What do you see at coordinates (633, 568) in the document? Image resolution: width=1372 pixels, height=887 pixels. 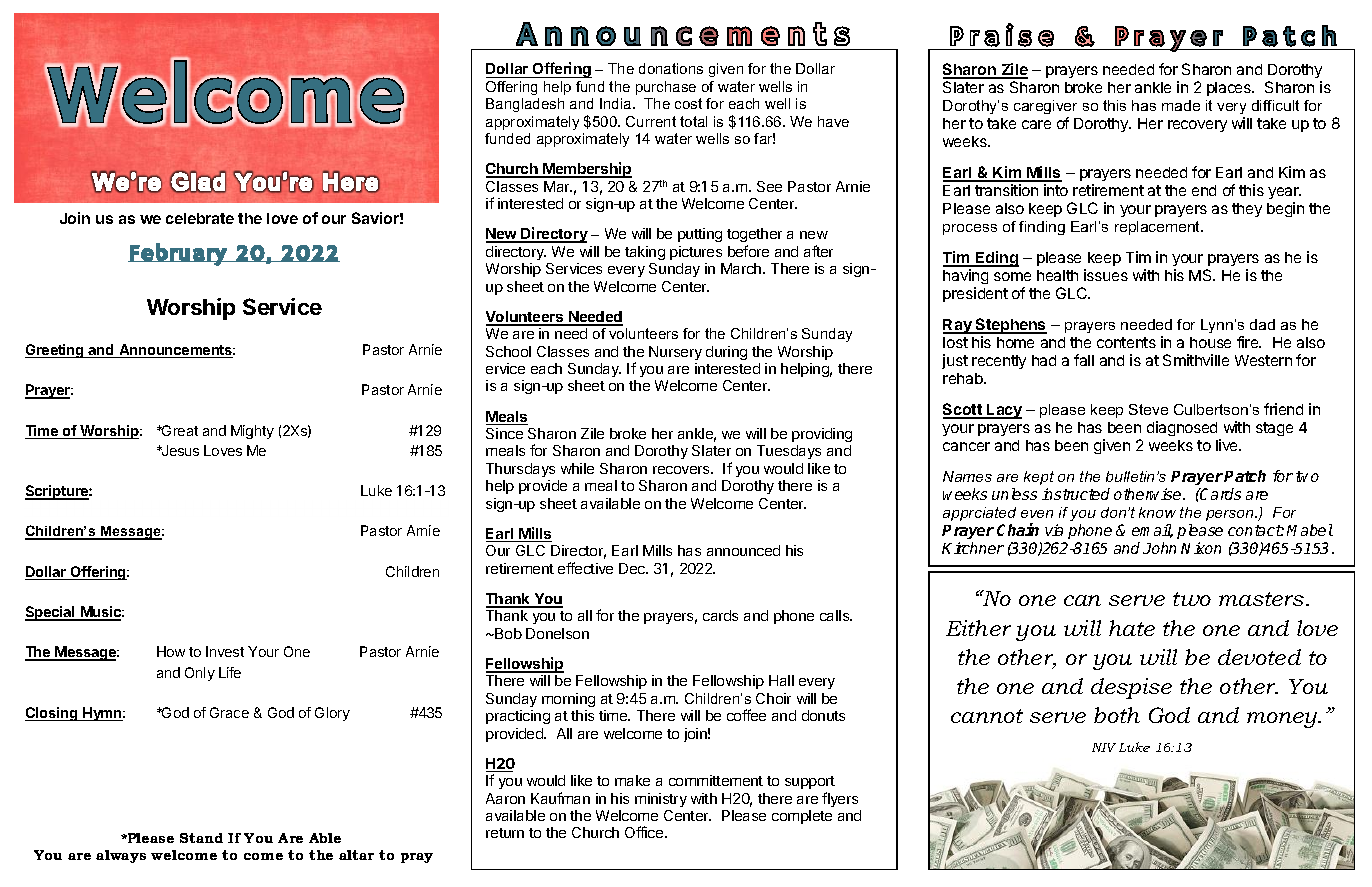 I see `Dec` at bounding box center [633, 568].
